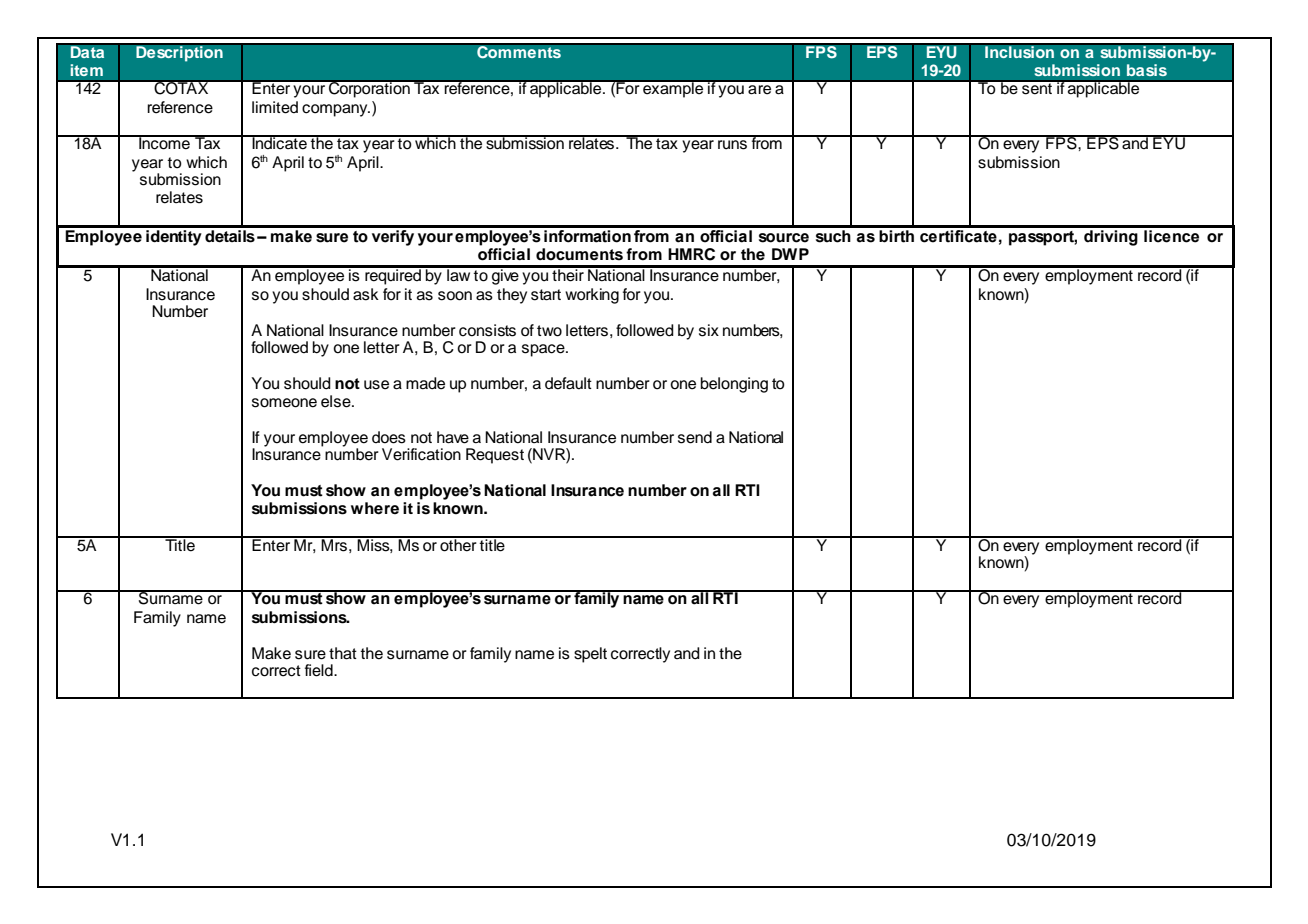 This screenshot has height=924, width=1308. Describe the element at coordinates (343, 653) in the screenshot. I see `that` at that location.
